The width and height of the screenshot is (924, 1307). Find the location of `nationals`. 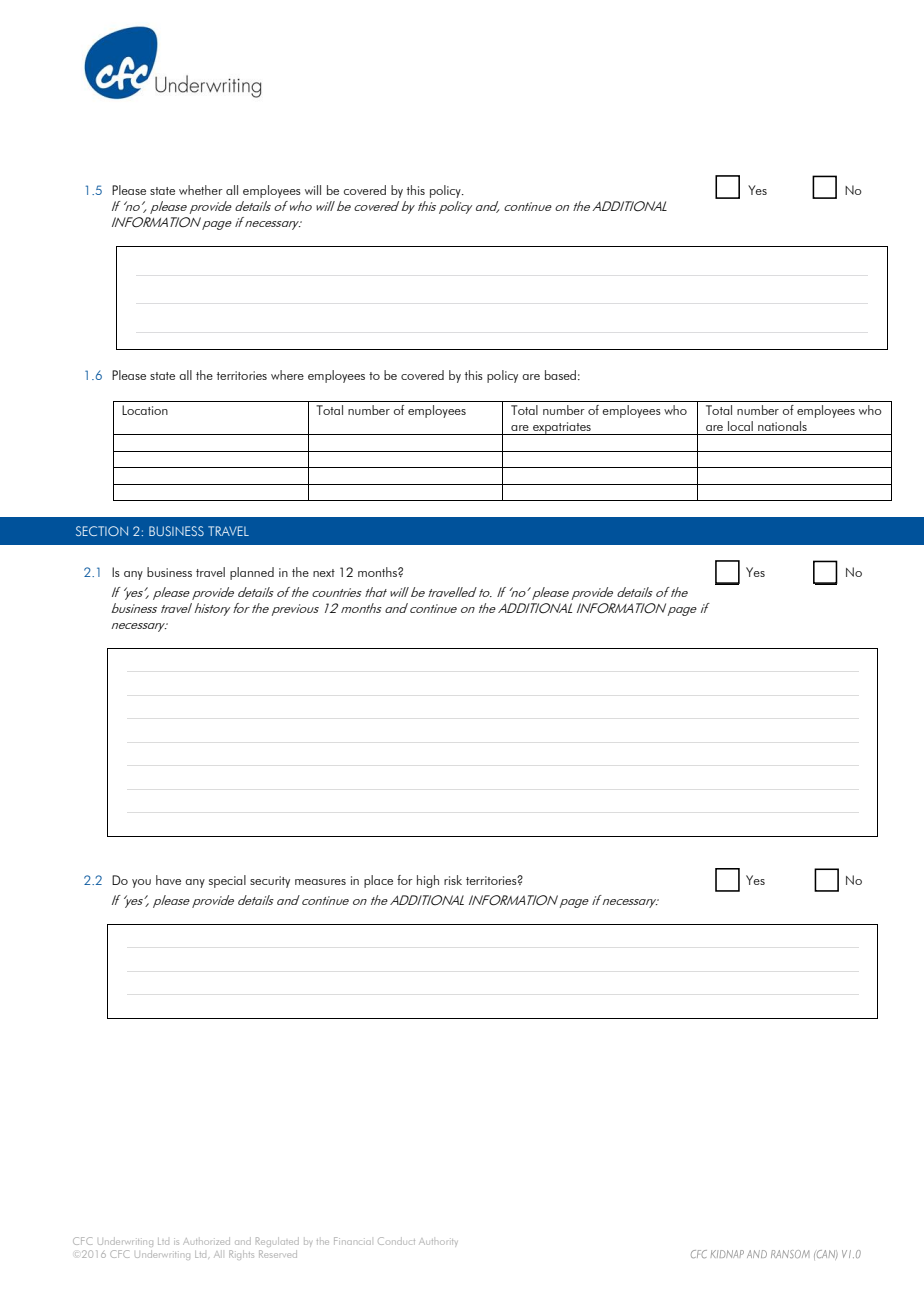

nationals is located at coordinates (782, 426).
